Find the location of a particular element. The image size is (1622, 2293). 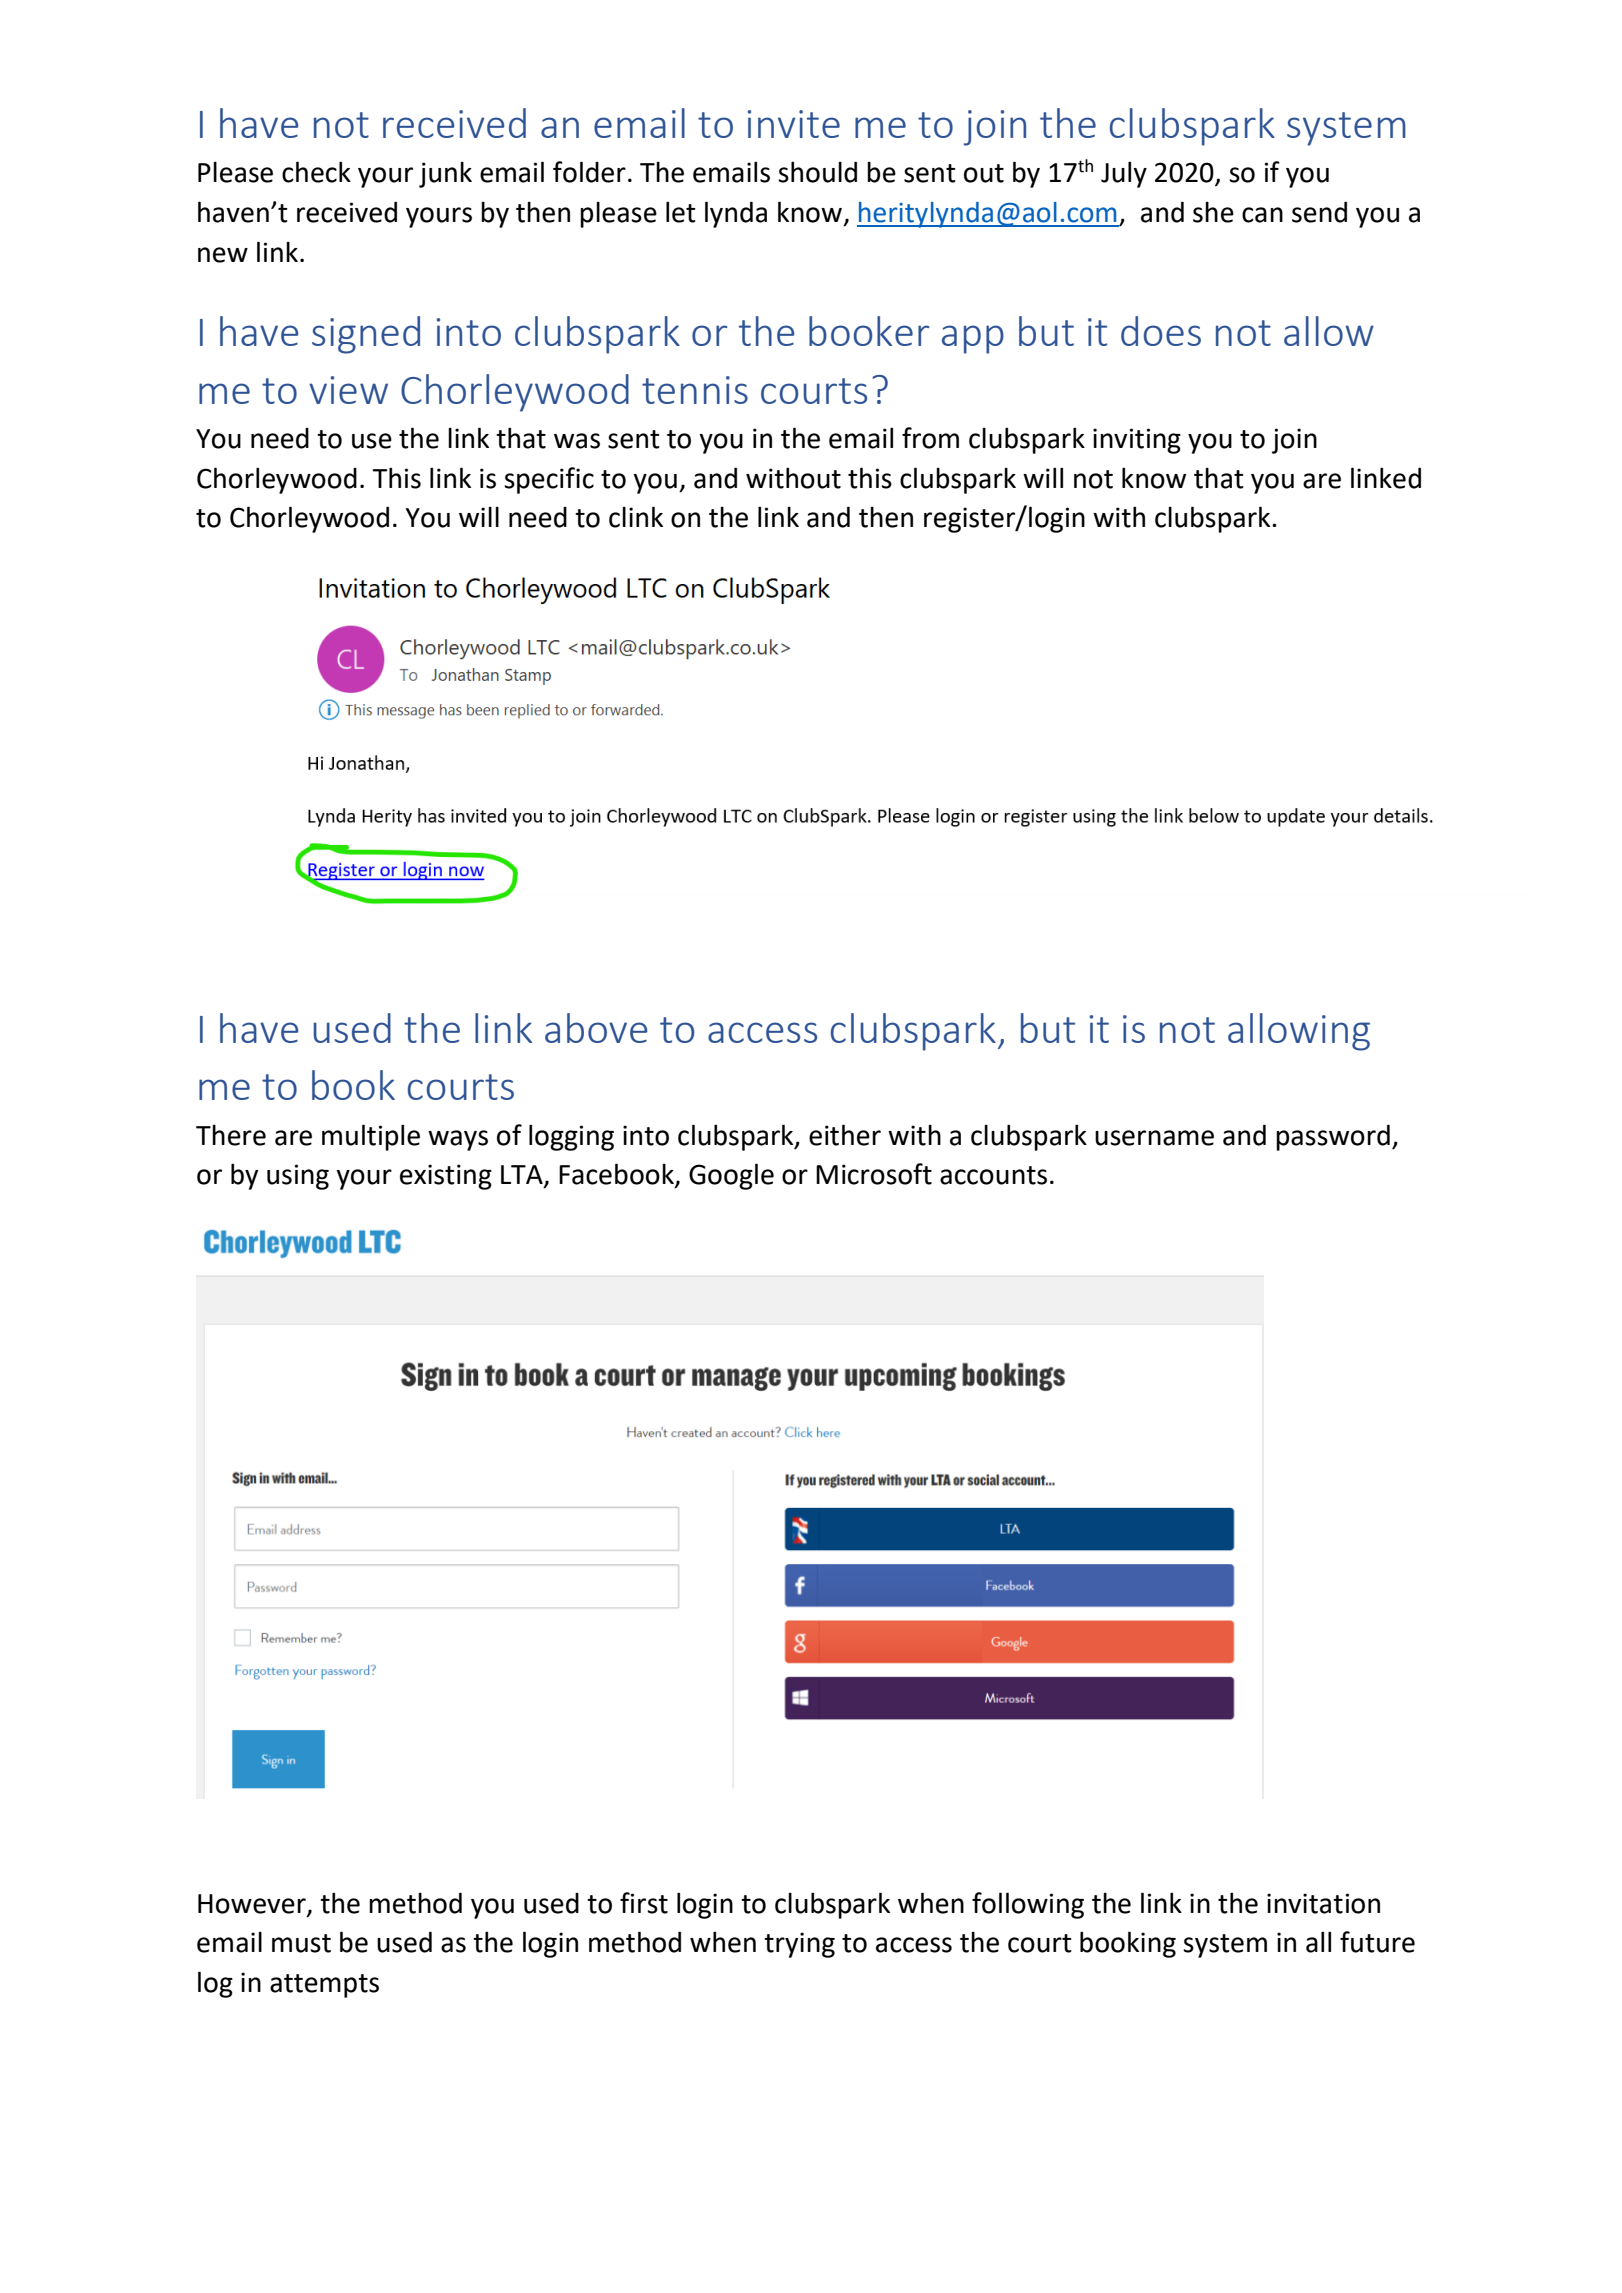

username is located at coordinates (1154, 1138).
